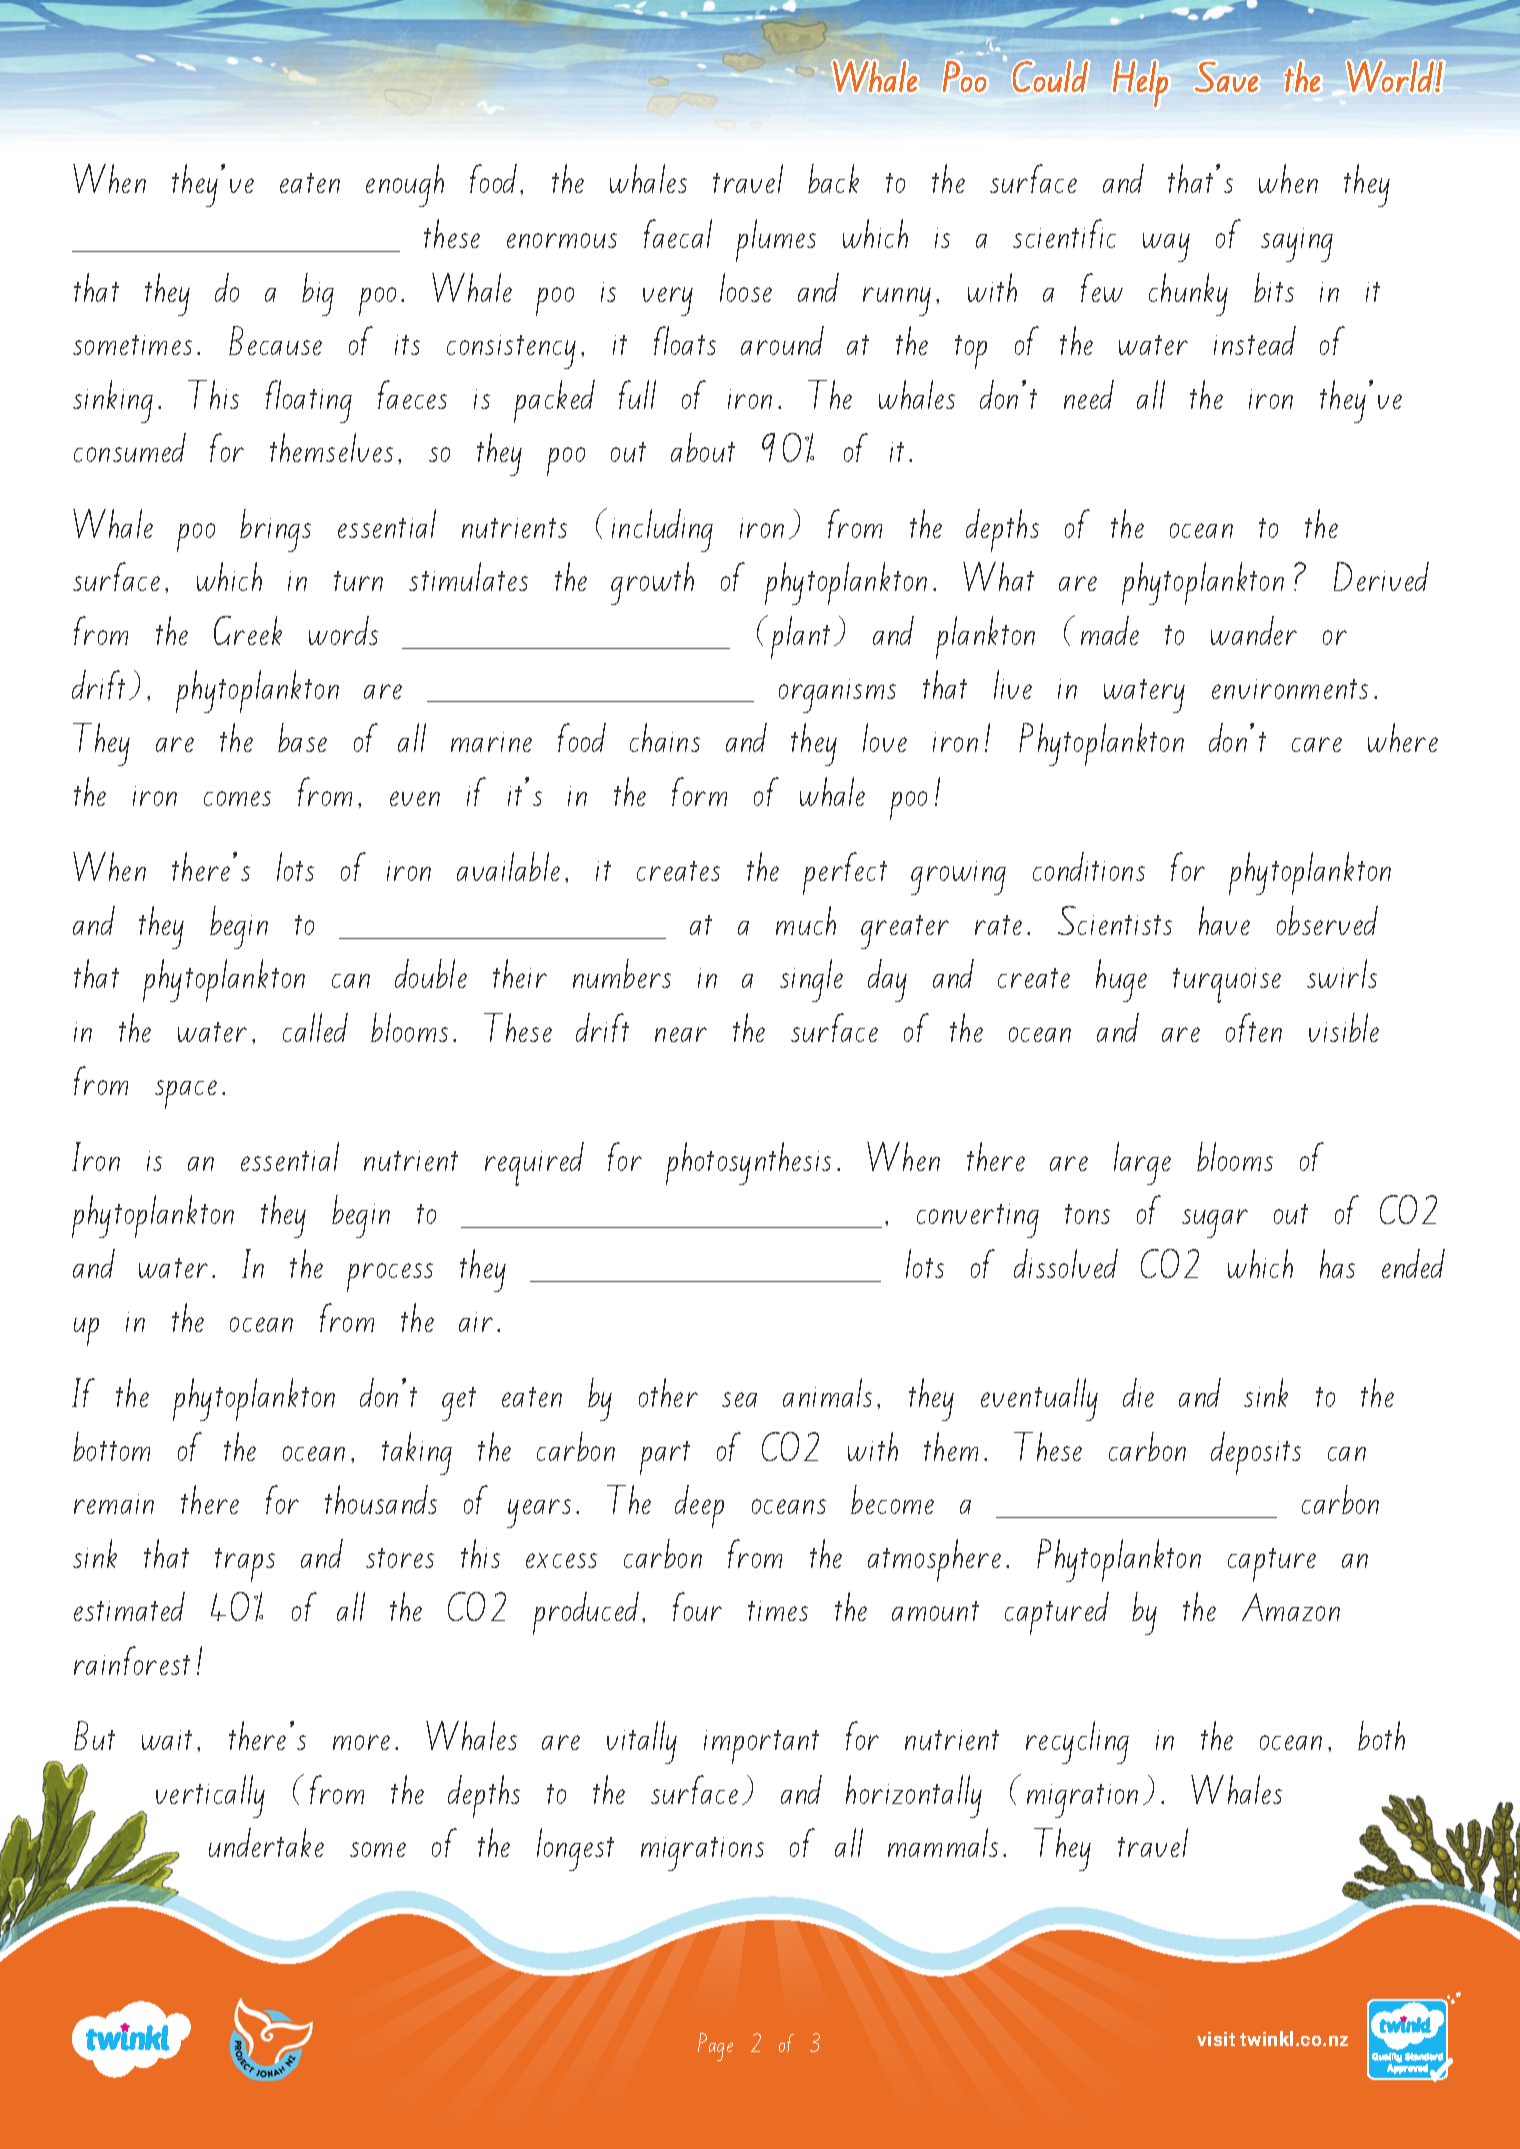 Image resolution: width=1520 pixels, height=2149 pixels. I want to click on care, so click(1317, 744).
